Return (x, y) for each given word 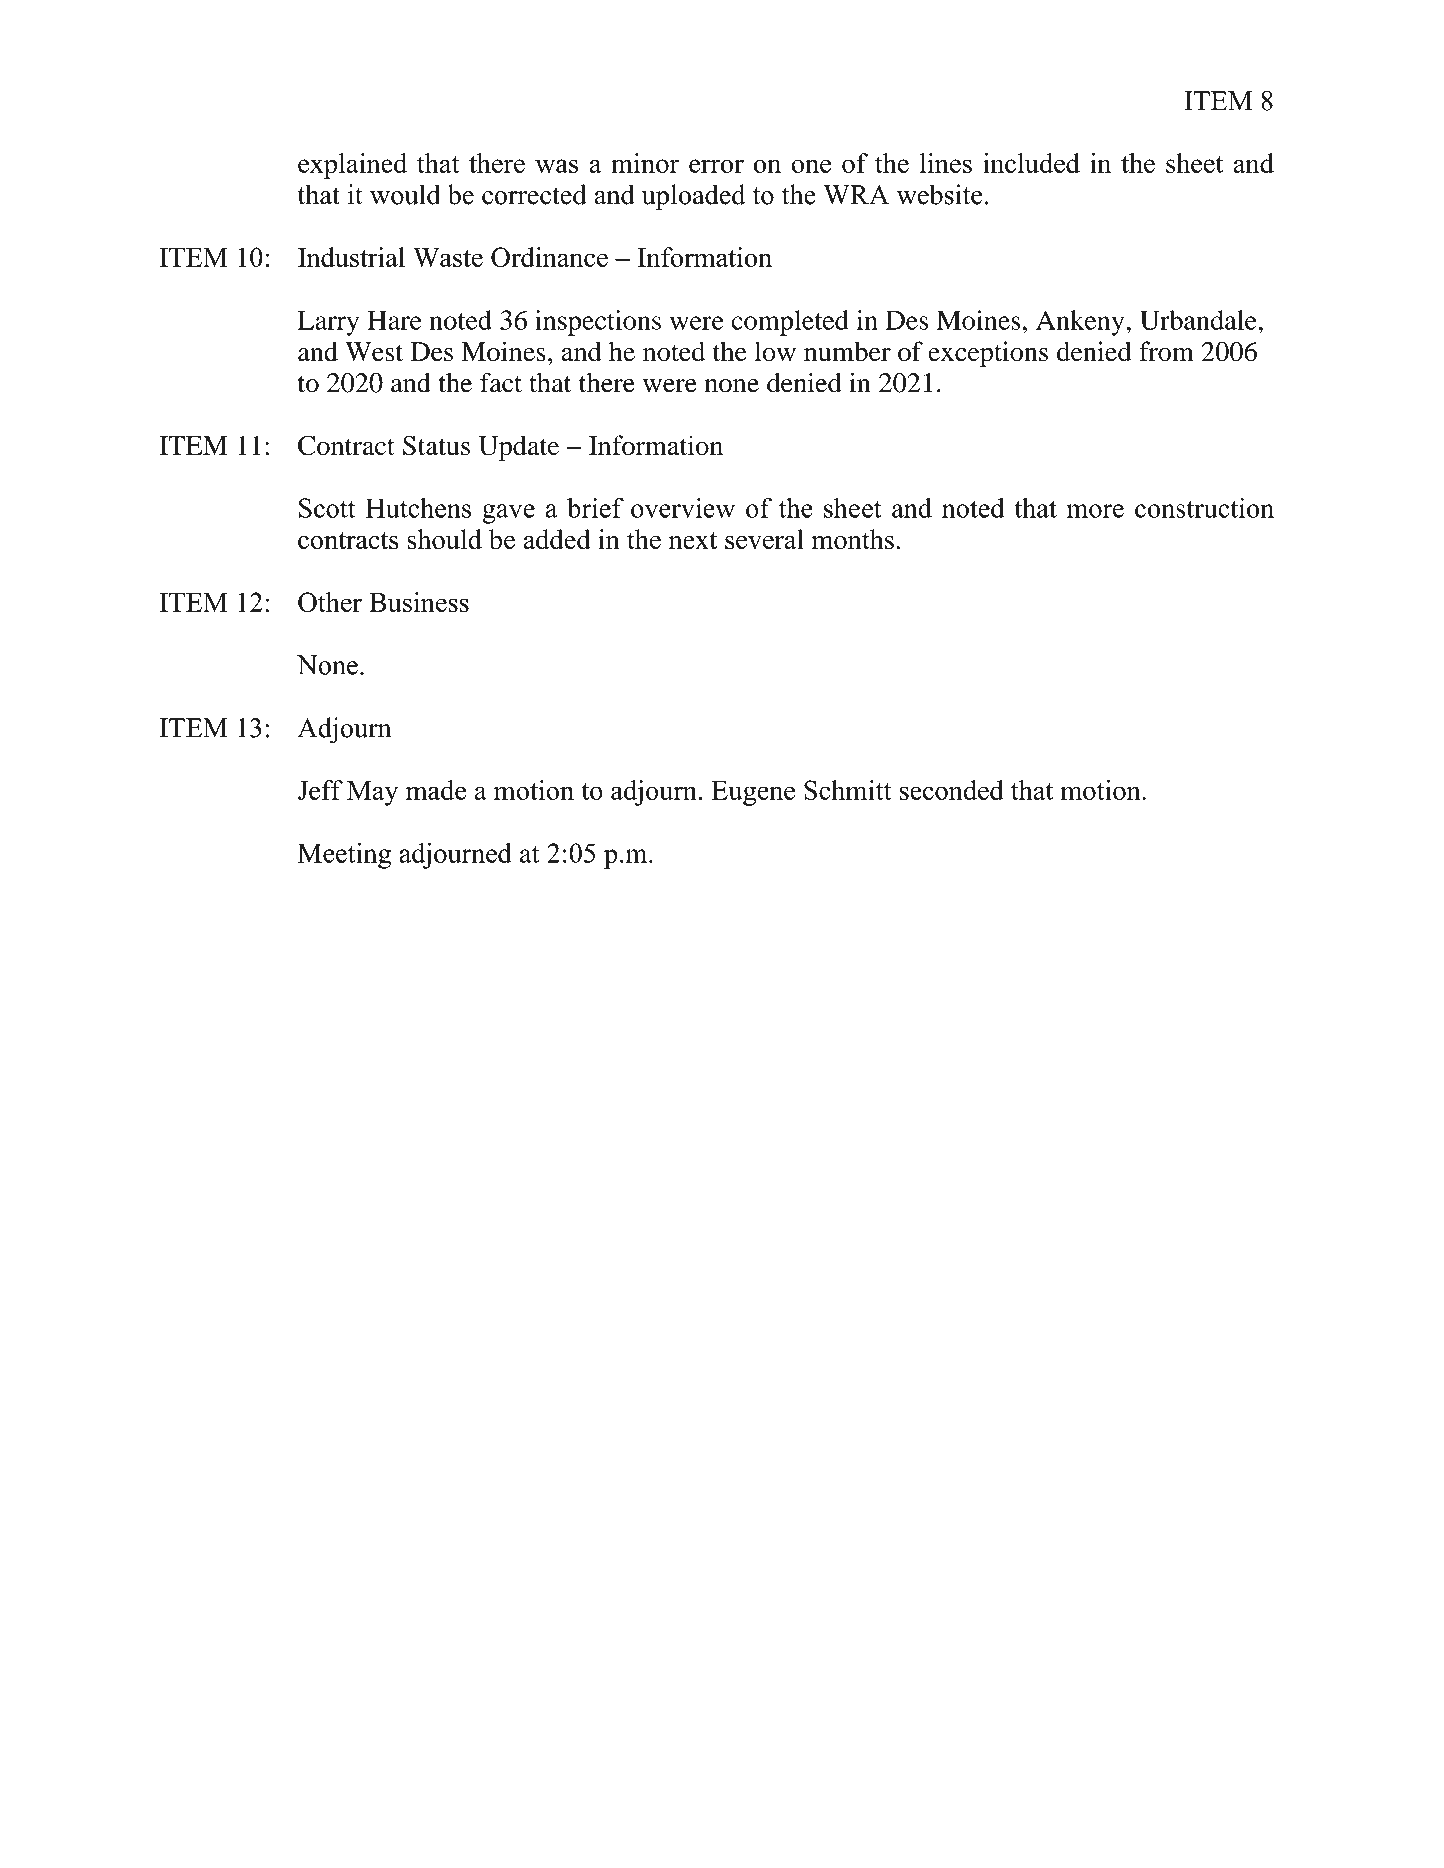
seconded (952, 790)
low (775, 352)
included (1031, 163)
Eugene (753, 793)
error (716, 166)
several (764, 539)
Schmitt (847, 790)
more (1095, 511)
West (374, 352)
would (405, 194)
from (1166, 351)
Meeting (344, 856)
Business (419, 602)
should (444, 539)
